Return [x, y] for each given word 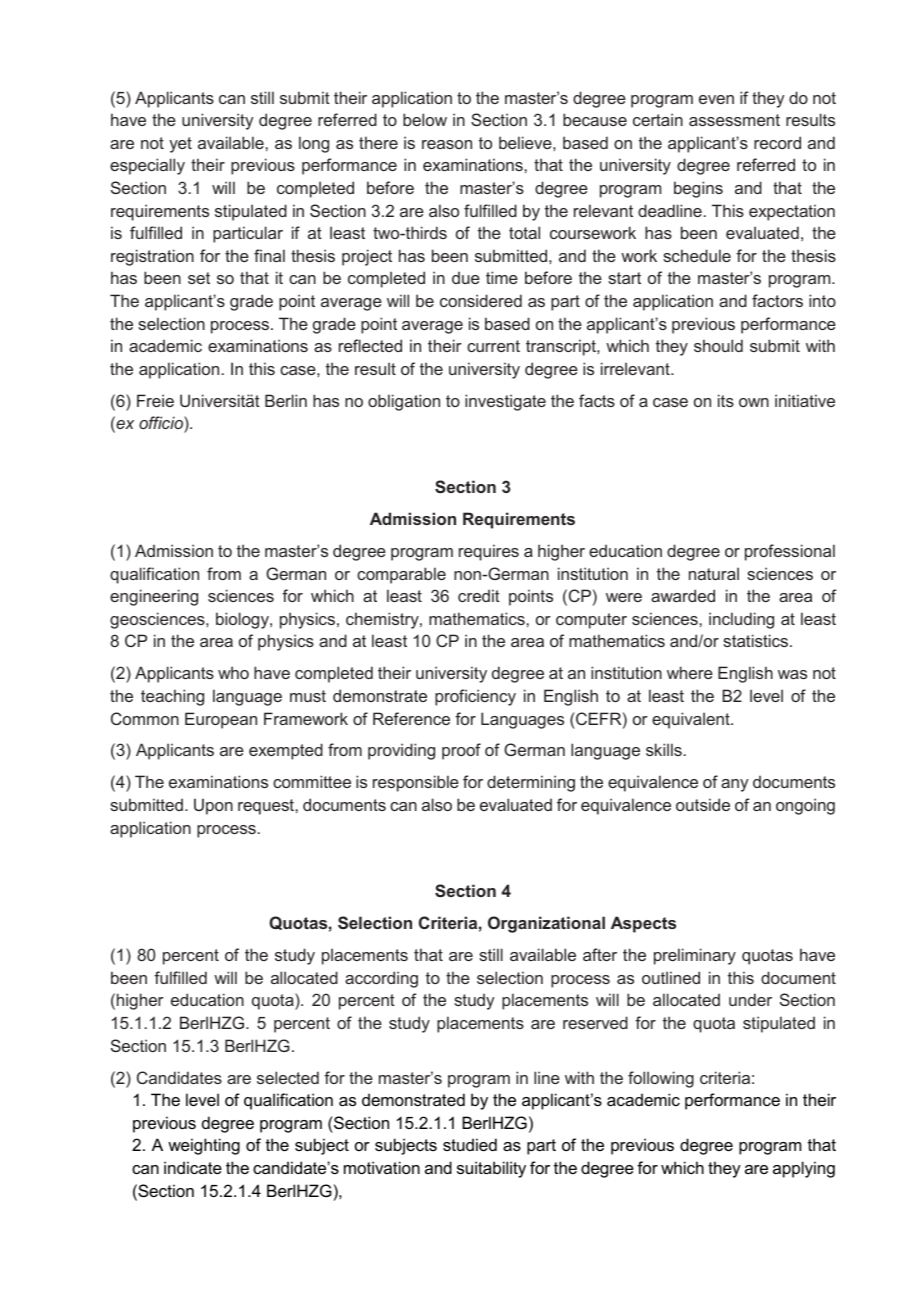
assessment [734, 120]
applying [804, 1169]
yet [180, 145]
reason [447, 144]
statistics [757, 640]
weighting [204, 1146]
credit [479, 595]
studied [470, 1144]
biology [243, 620]
